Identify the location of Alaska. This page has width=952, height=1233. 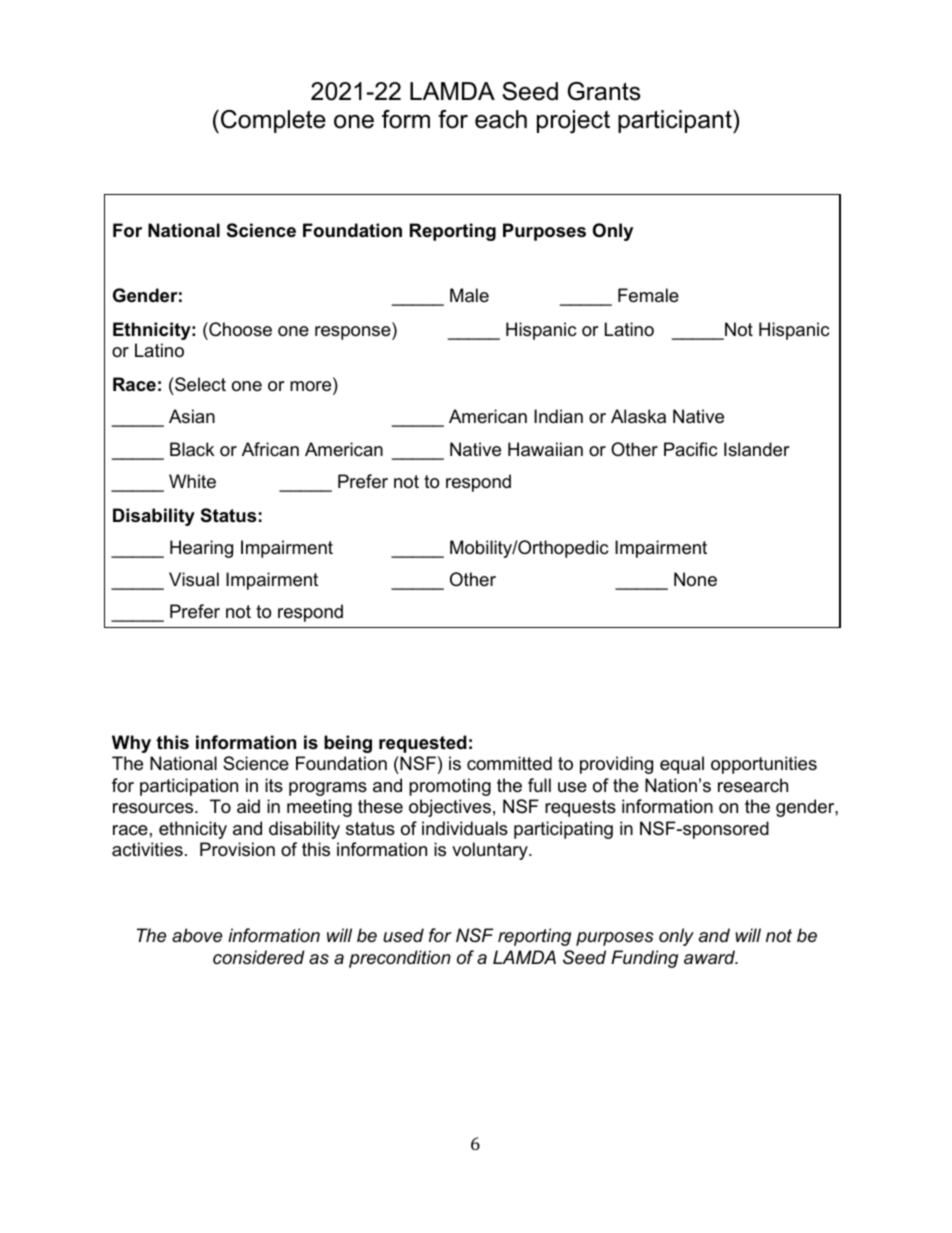
(638, 416).
